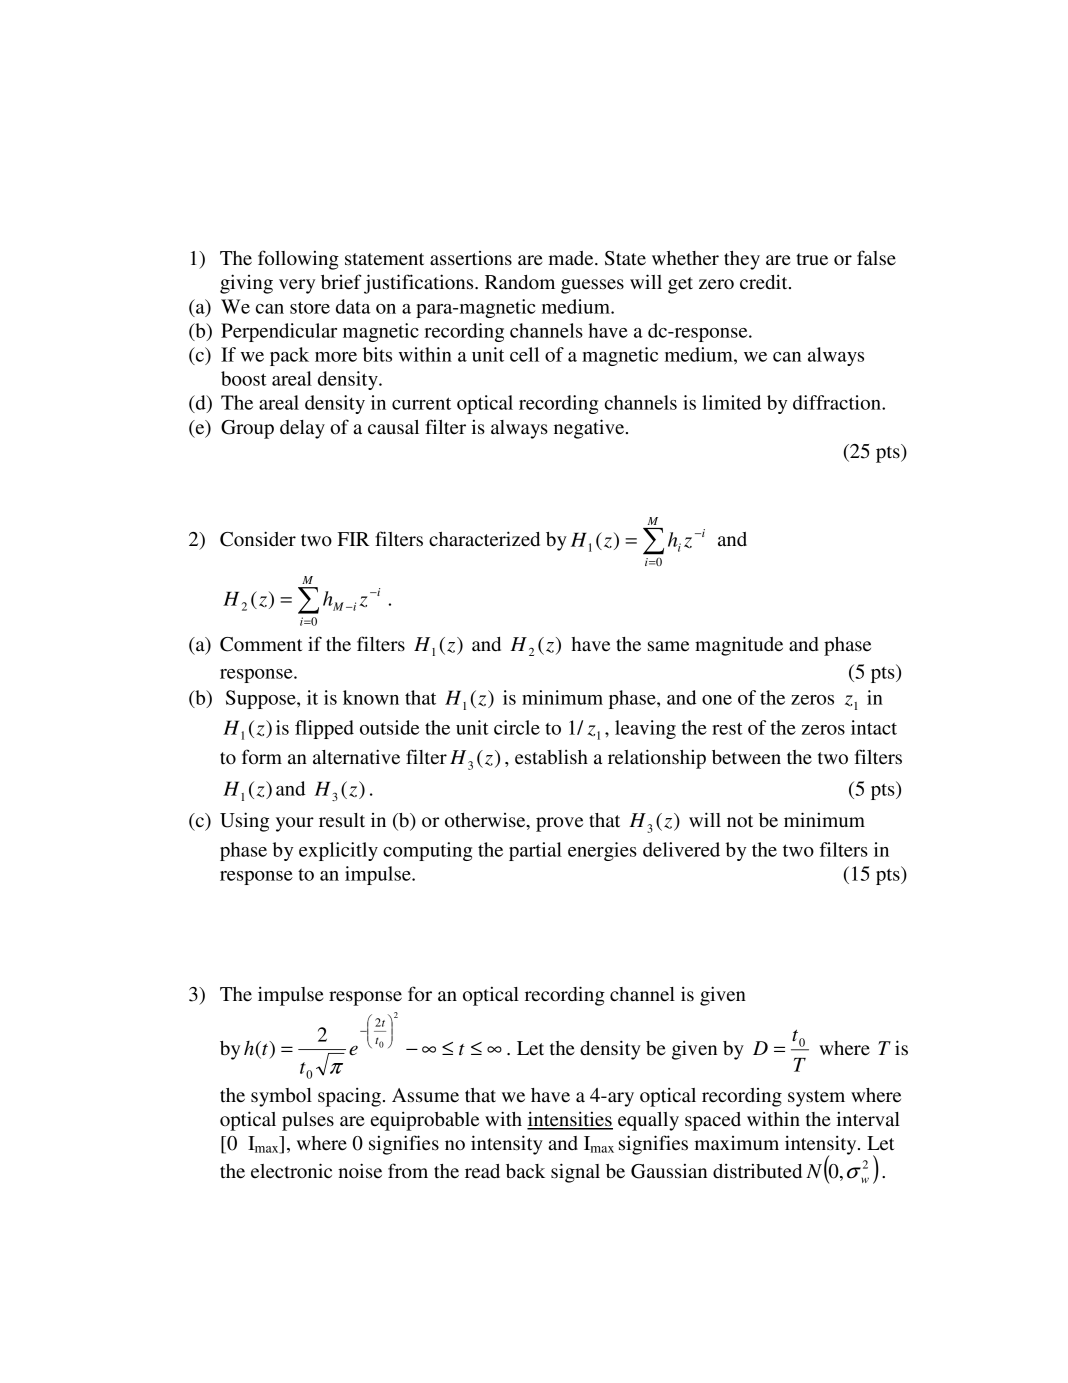  Describe the element at coordinates (757, 1171) in the document. I see `distributed` at that location.
